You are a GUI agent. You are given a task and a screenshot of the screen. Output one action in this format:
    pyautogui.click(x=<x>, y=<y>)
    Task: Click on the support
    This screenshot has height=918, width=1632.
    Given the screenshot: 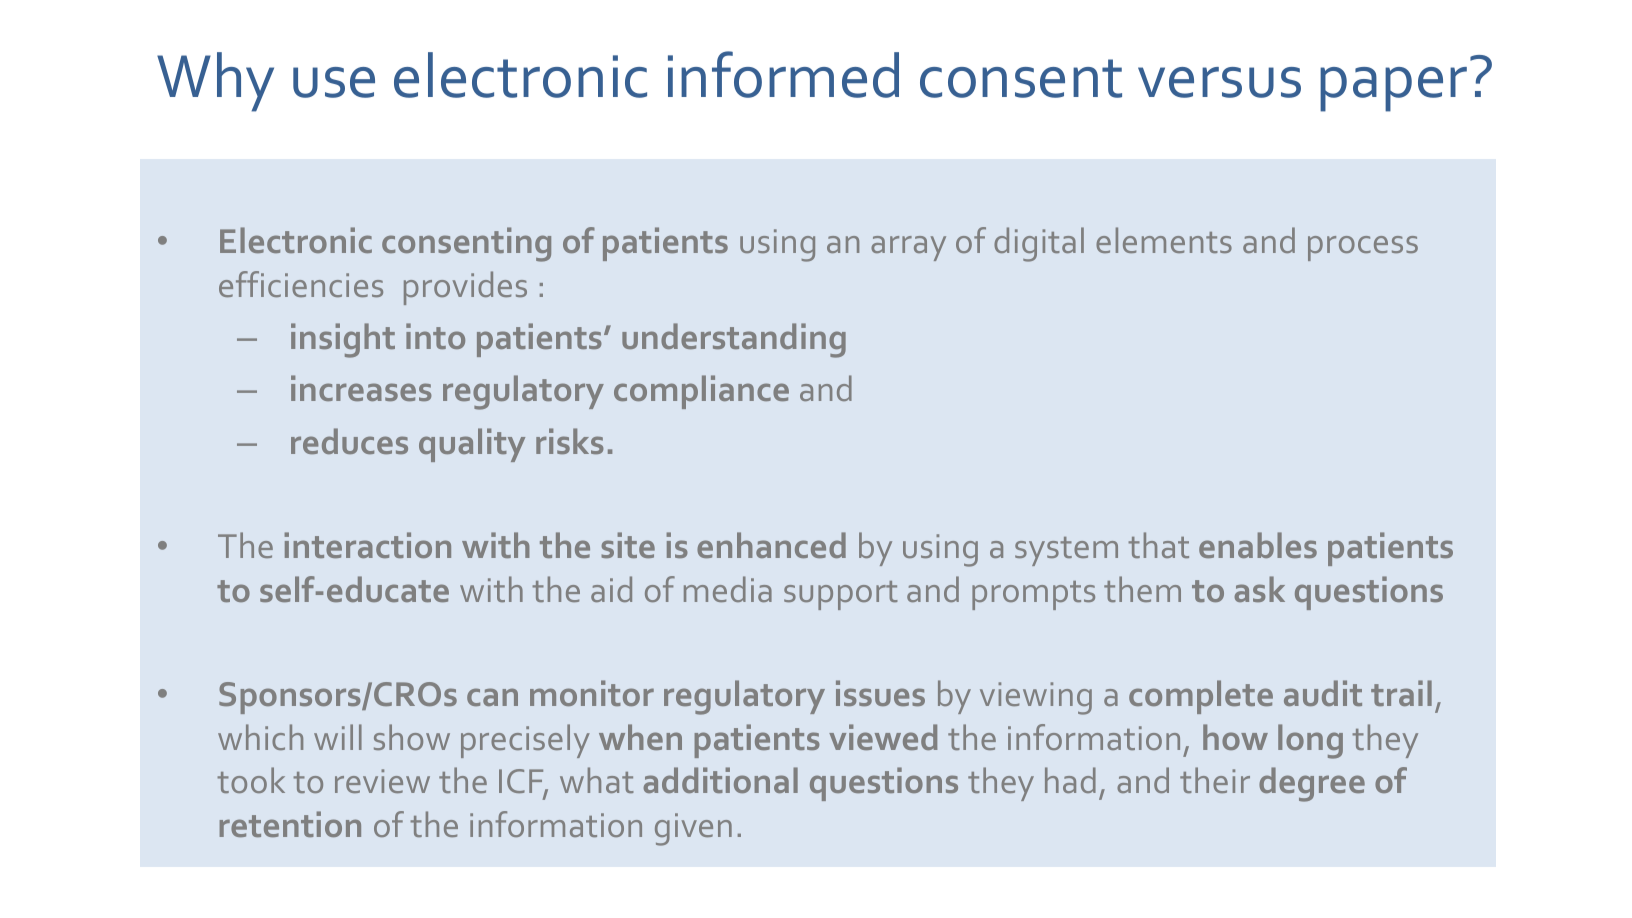 What is the action you would take?
    pyautogui.click(x=841, y=595)
